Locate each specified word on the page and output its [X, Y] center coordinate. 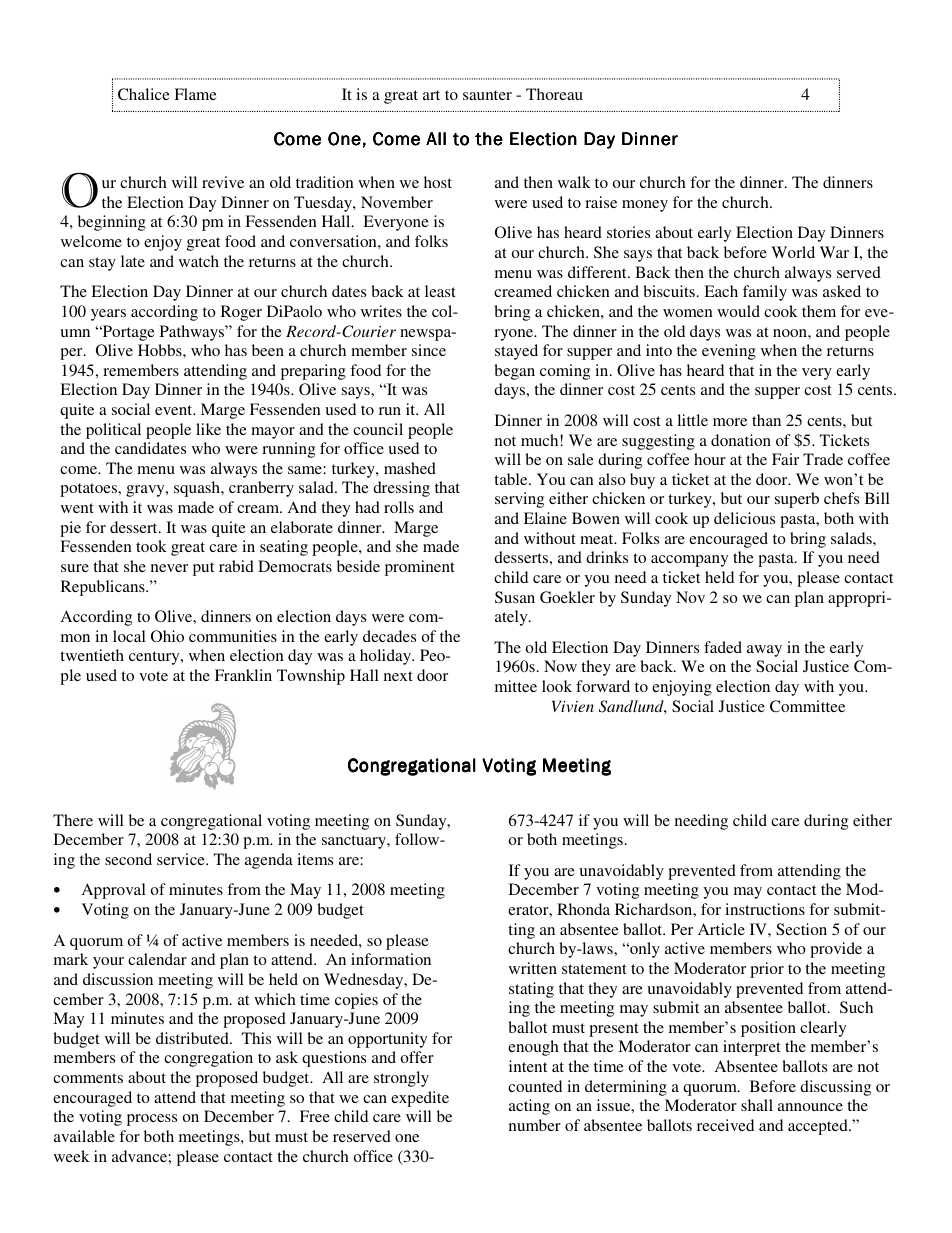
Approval [114, 891]
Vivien [573, 706]
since [429, 350]
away [764, 651]
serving [519, 500]
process [152, 1120]
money [645, 206]
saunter [487, 95]
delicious [744, 518]
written [533, 968]
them [819, 311]
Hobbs [161, 350]
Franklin [243, 675]
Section [801, 929]
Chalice [144, 94]
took [151, 546]
